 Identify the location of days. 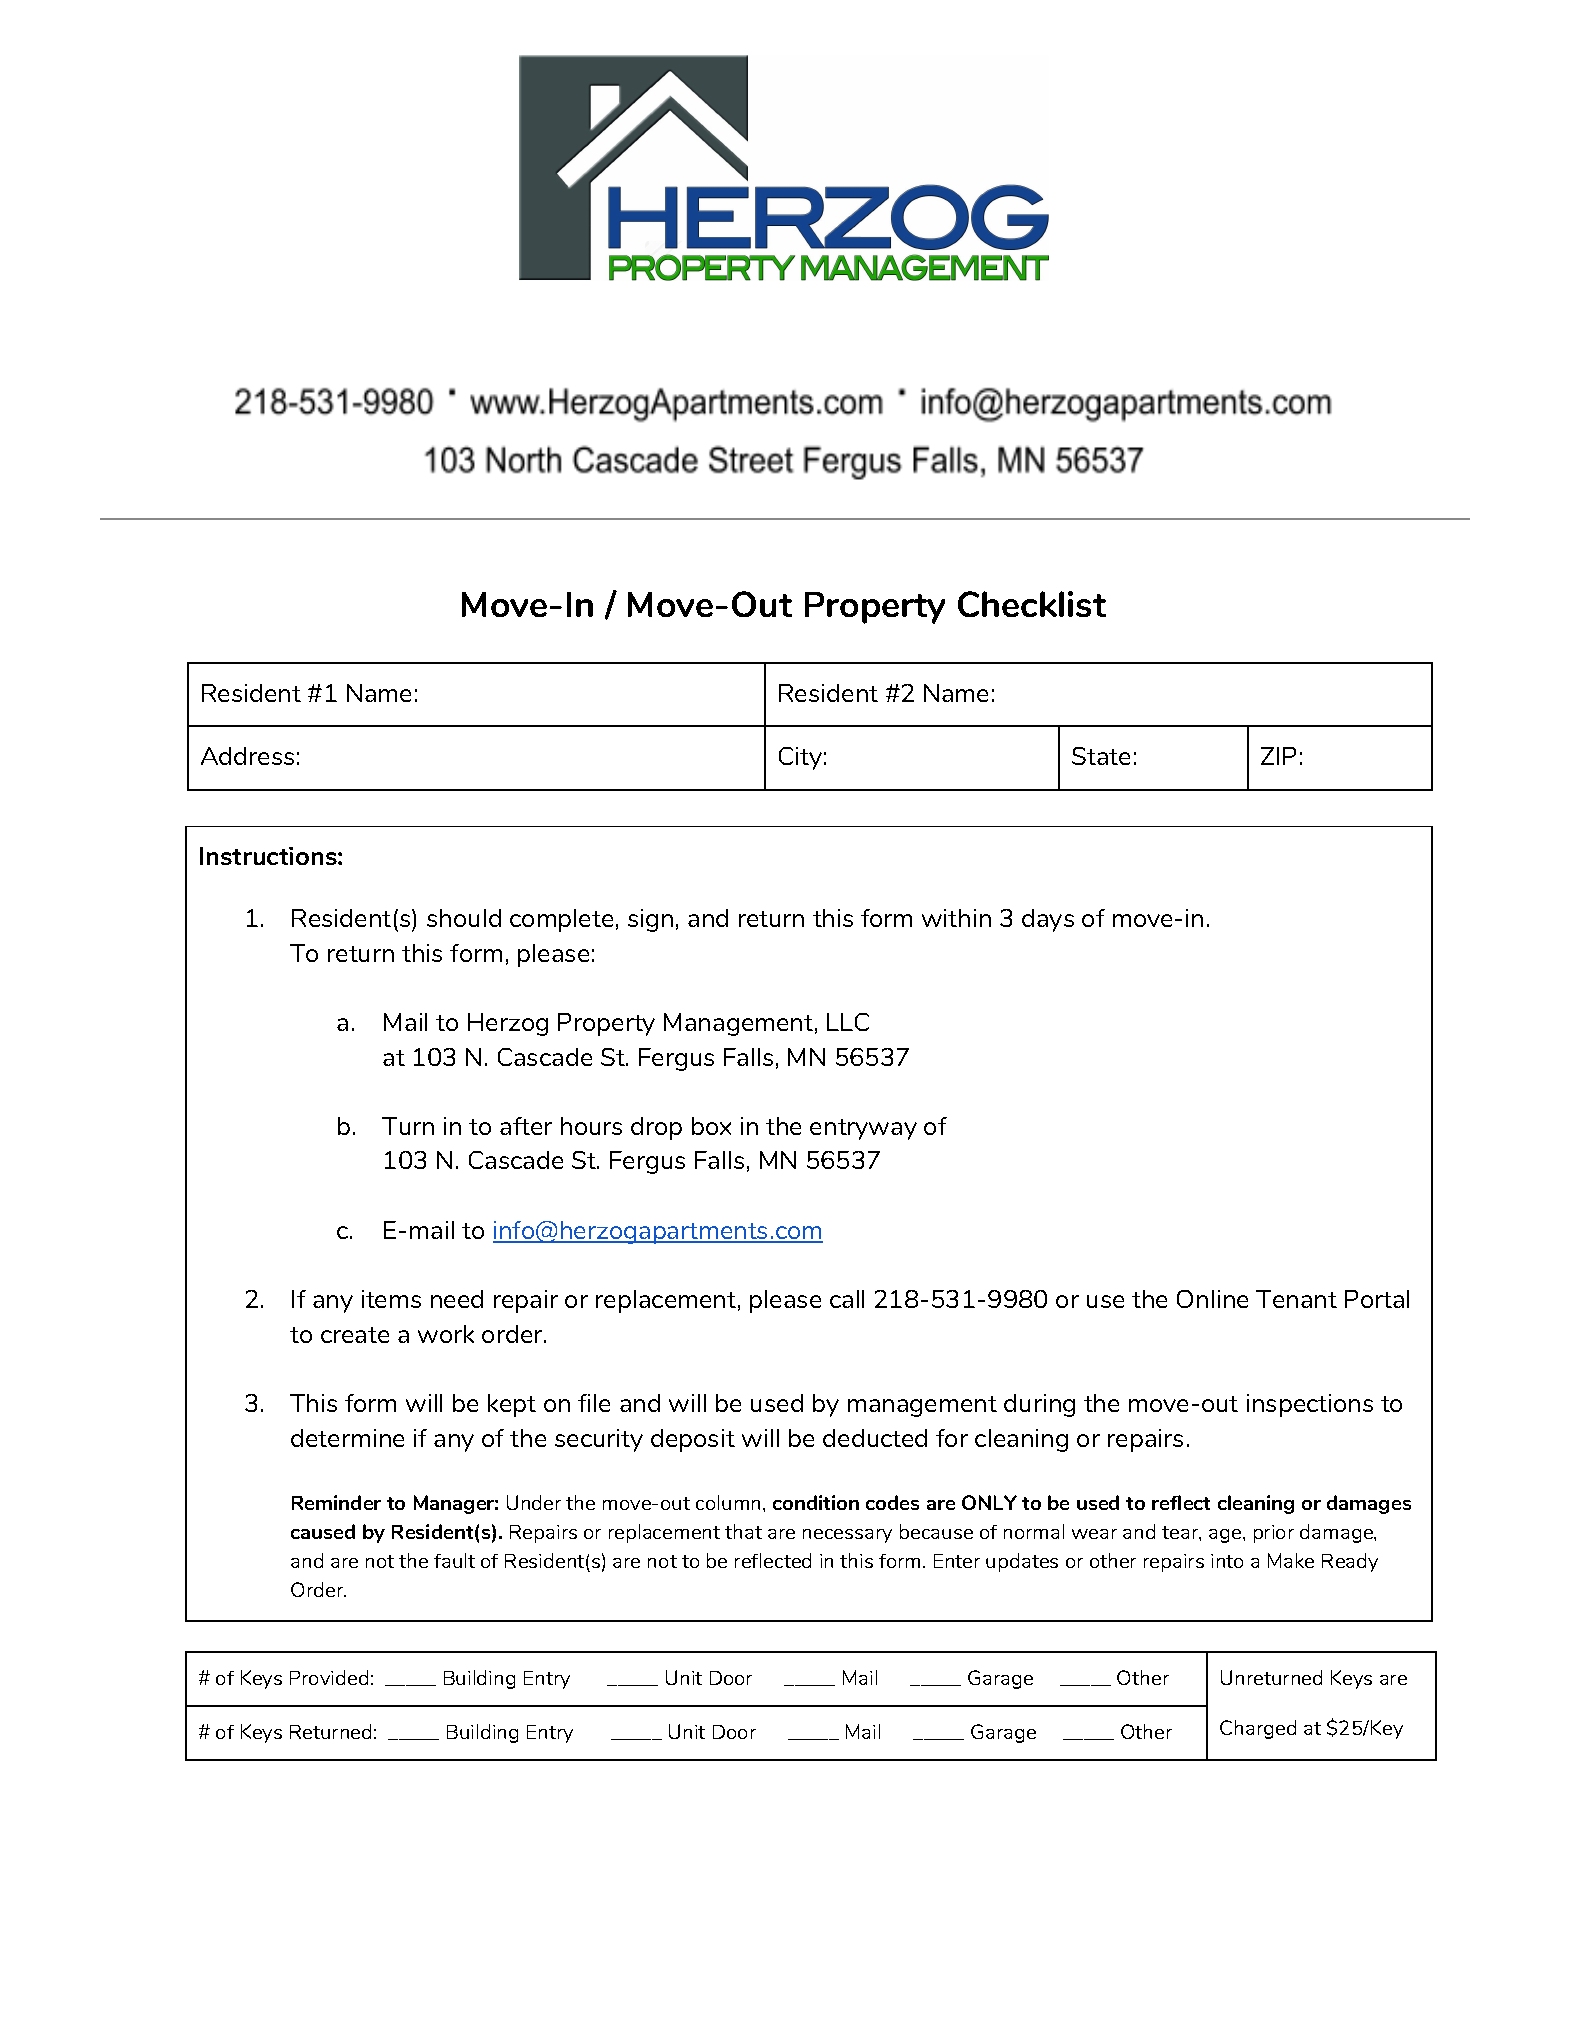
(1048, 920).
